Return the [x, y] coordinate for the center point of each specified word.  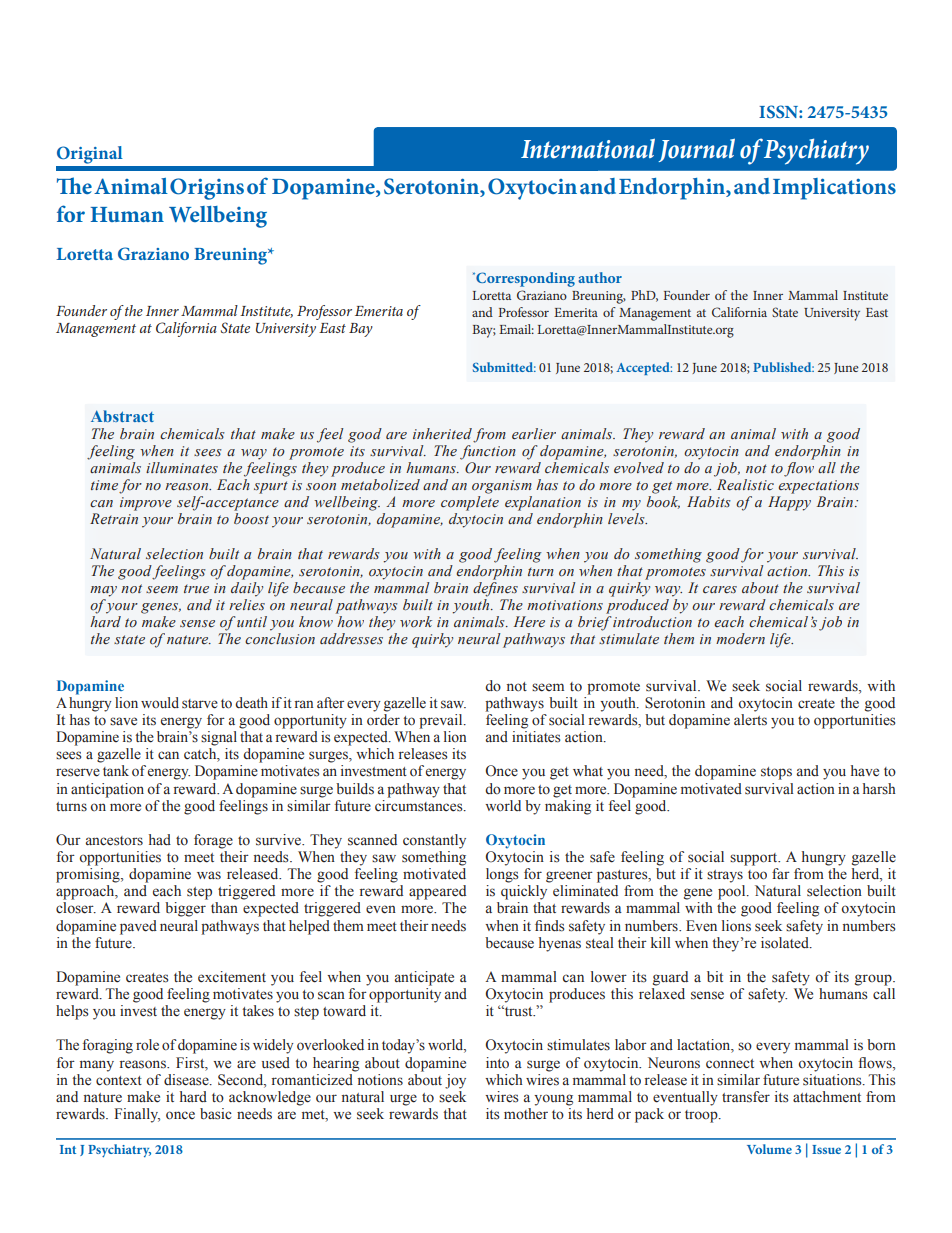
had [160, 839]
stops [776, 773]
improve [146, 504]
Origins [207, 189]
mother [526, 1114]
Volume [769, 1149]
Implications [834, 189]
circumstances [420, 804]
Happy [789, 503]
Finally [137, 1115]
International [588, 148]
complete [470, 503]
